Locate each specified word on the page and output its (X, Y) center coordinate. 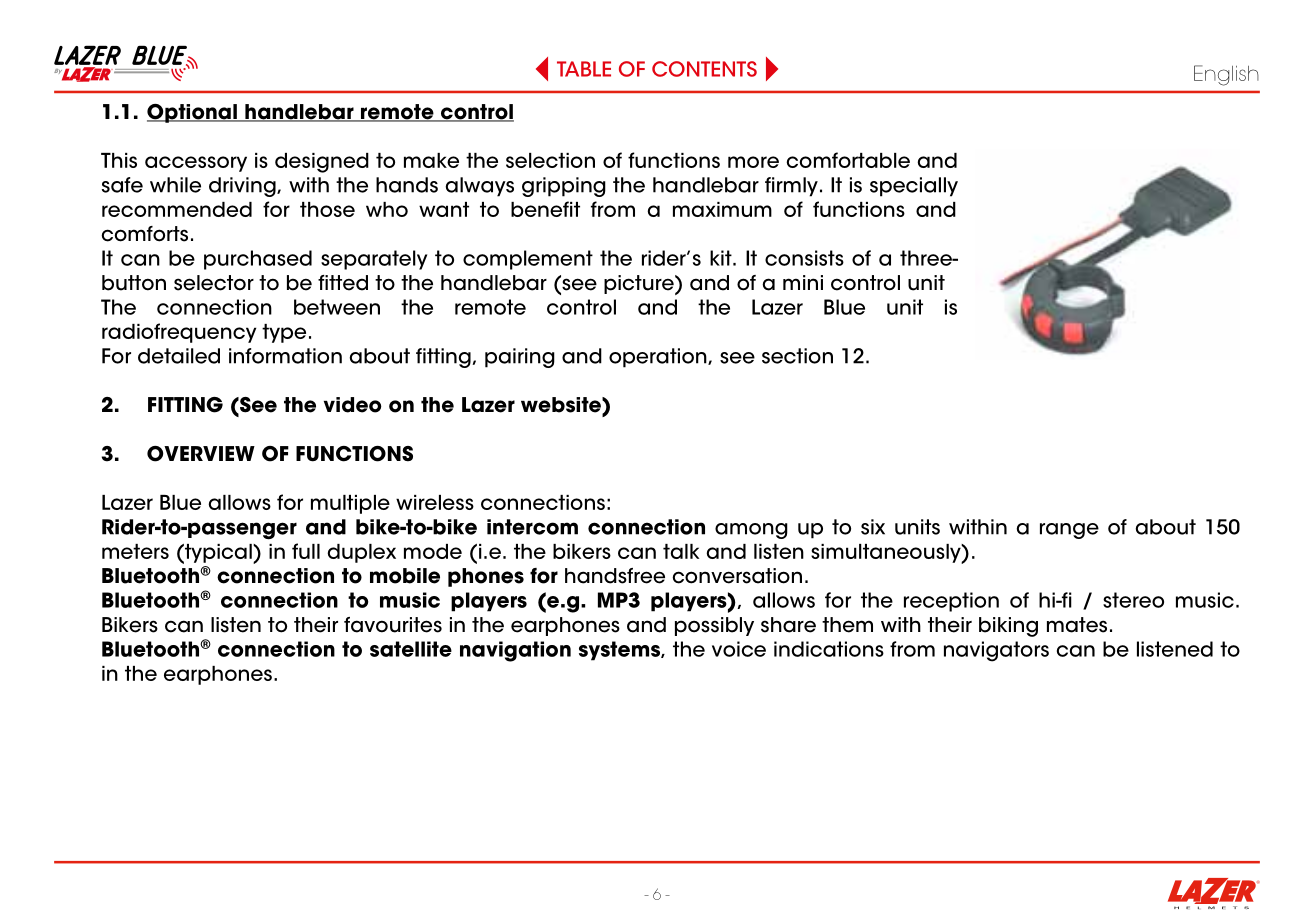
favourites (393, 625)
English (1226, 75)
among (751, 531)
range (1069, 531)
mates (1077, 625)
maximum (722, 209)
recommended (177, 209)
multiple (350, 504)
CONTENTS (704, 69)
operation (659, 358)
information (285, 356)
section (797, 356)
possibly (714, 626)
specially (914, 187)
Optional (193, 113)
